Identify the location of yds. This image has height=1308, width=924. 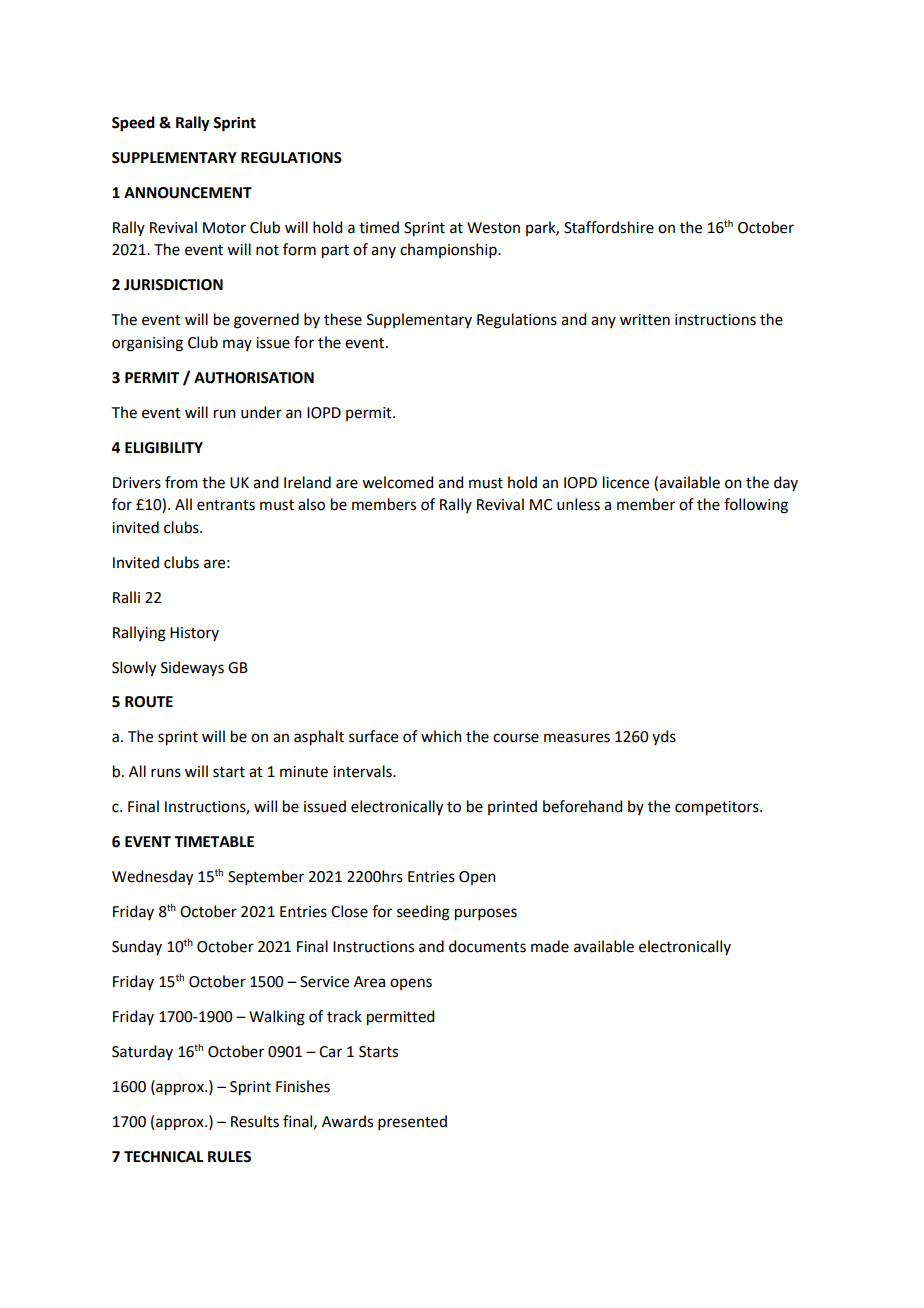
(664, 737).
